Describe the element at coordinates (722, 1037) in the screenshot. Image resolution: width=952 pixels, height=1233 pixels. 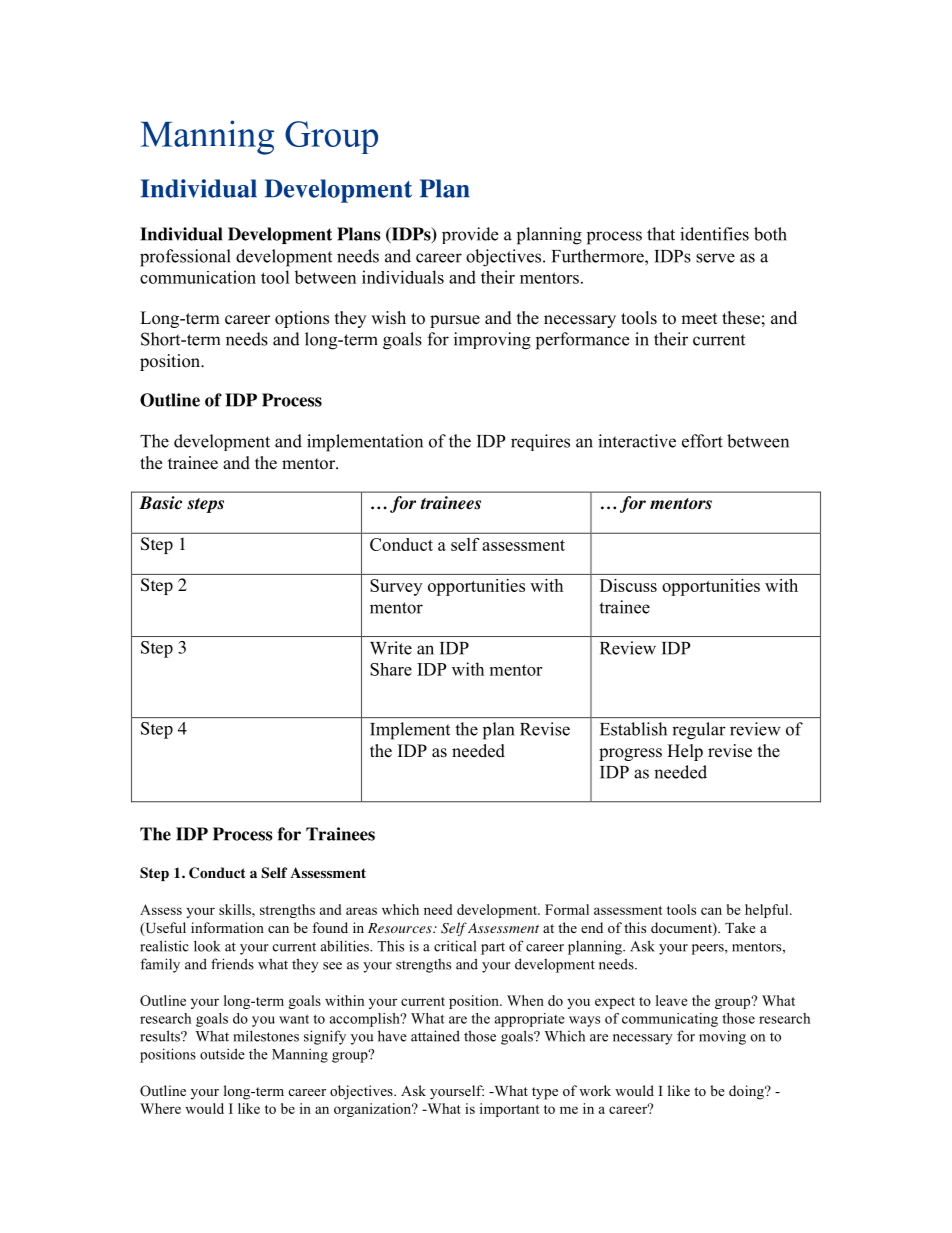
I see `moving` at that location.
